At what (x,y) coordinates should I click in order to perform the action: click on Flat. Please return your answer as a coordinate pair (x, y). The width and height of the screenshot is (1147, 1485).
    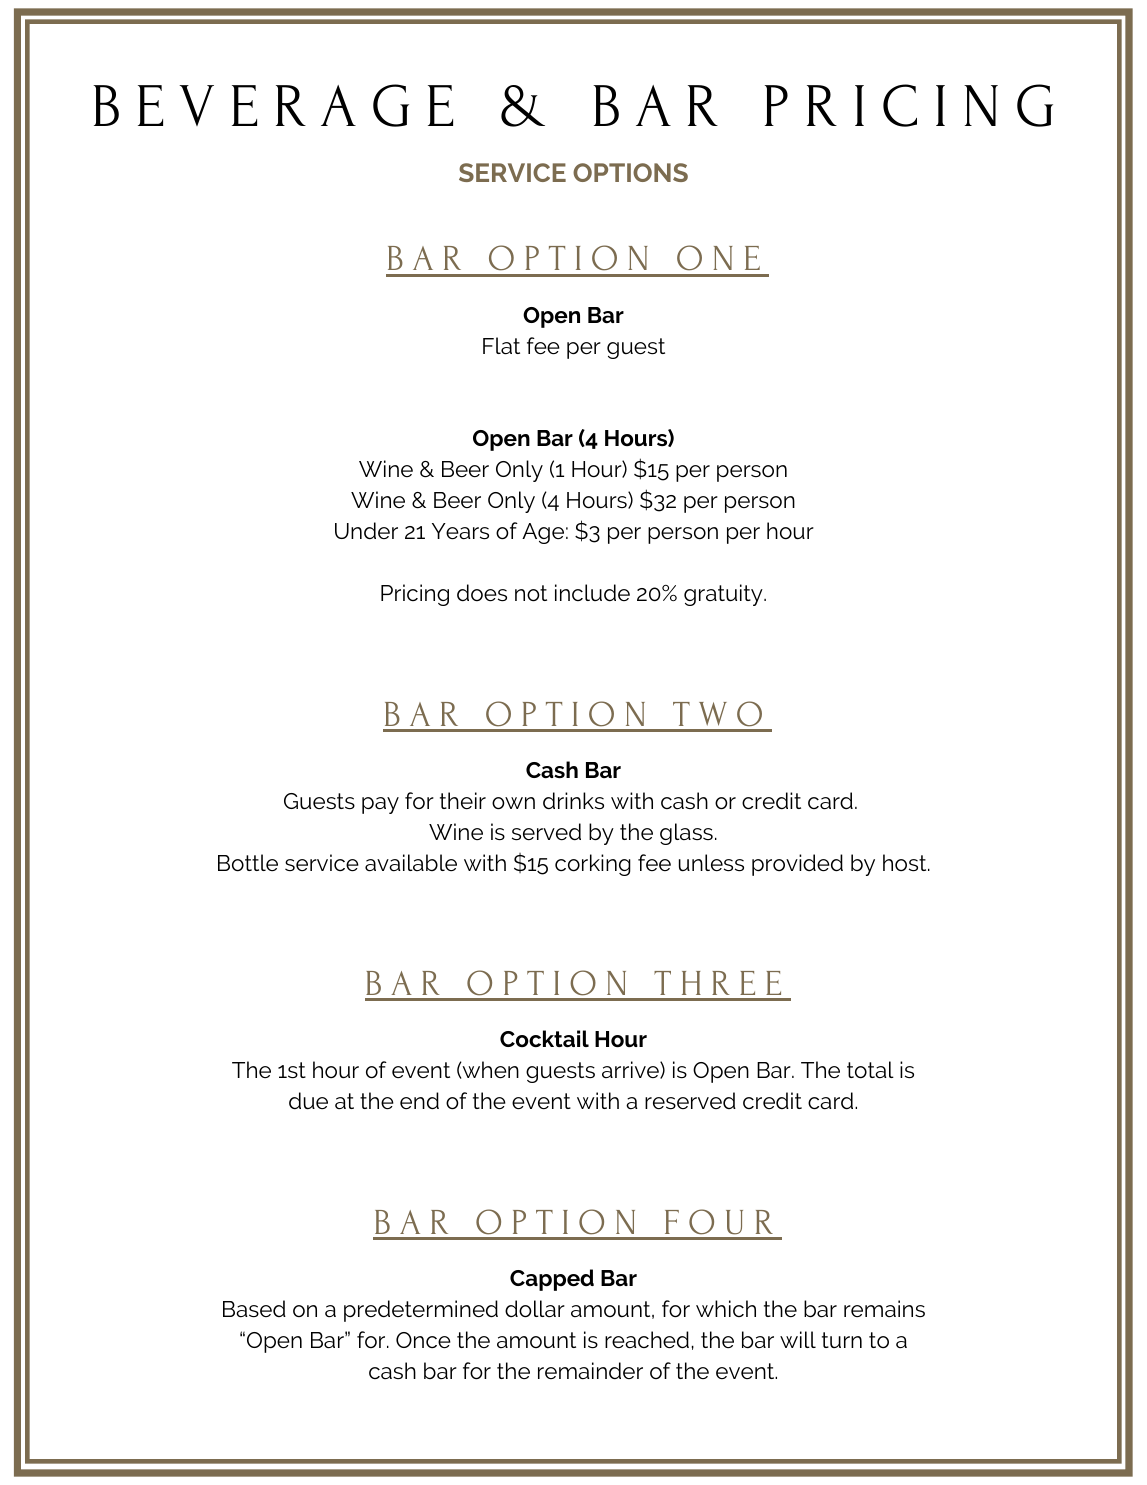
    Looking at the image, I should click on (501, 346).
